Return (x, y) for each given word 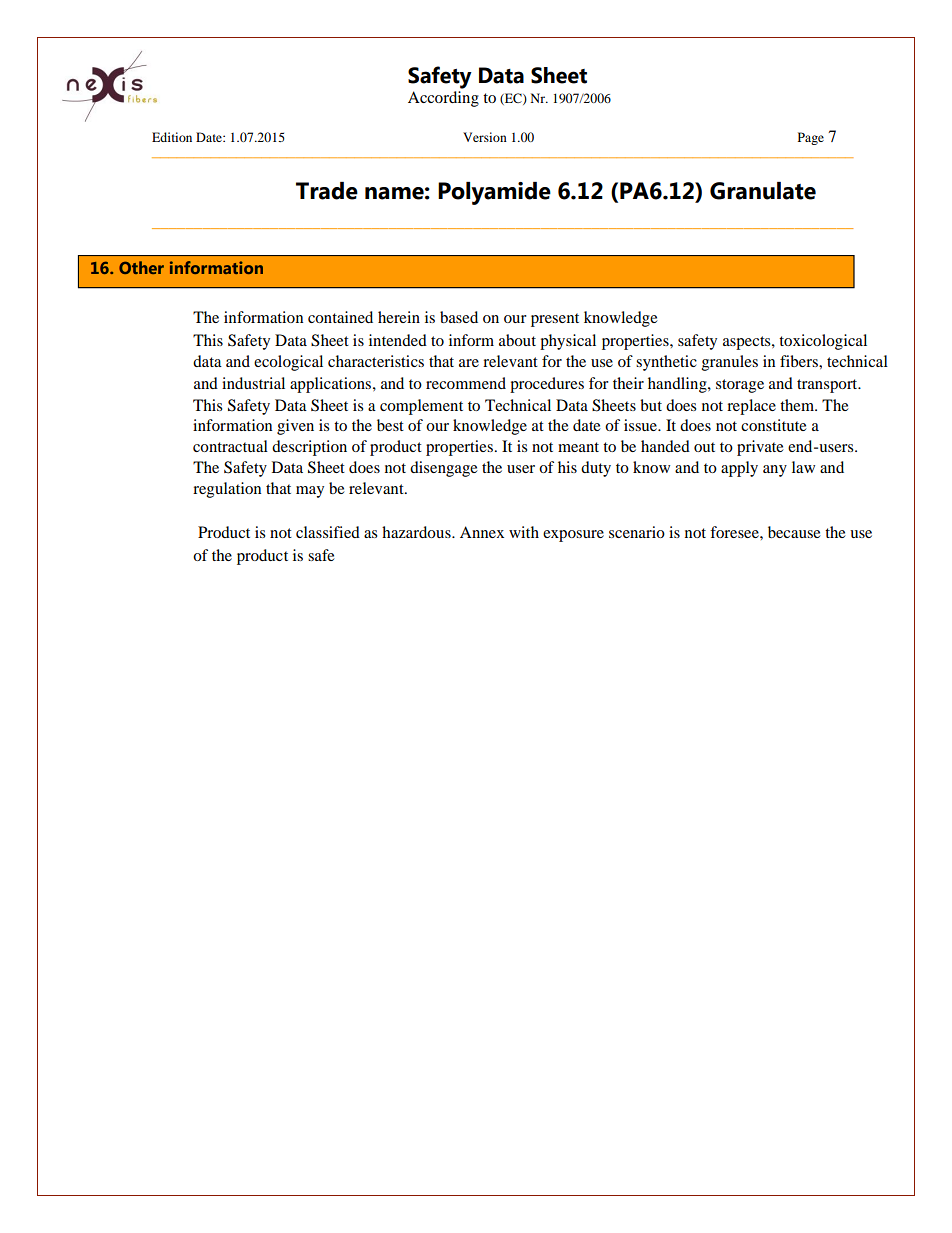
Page (811, 138)
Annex (482, 532)
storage (740, 386)
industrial (253, 383)
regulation (227, 490)
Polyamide (494, 193)
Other (141, 267)
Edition (172, 137)
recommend (466, 383)
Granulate (763, 191)
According (443, 99)
